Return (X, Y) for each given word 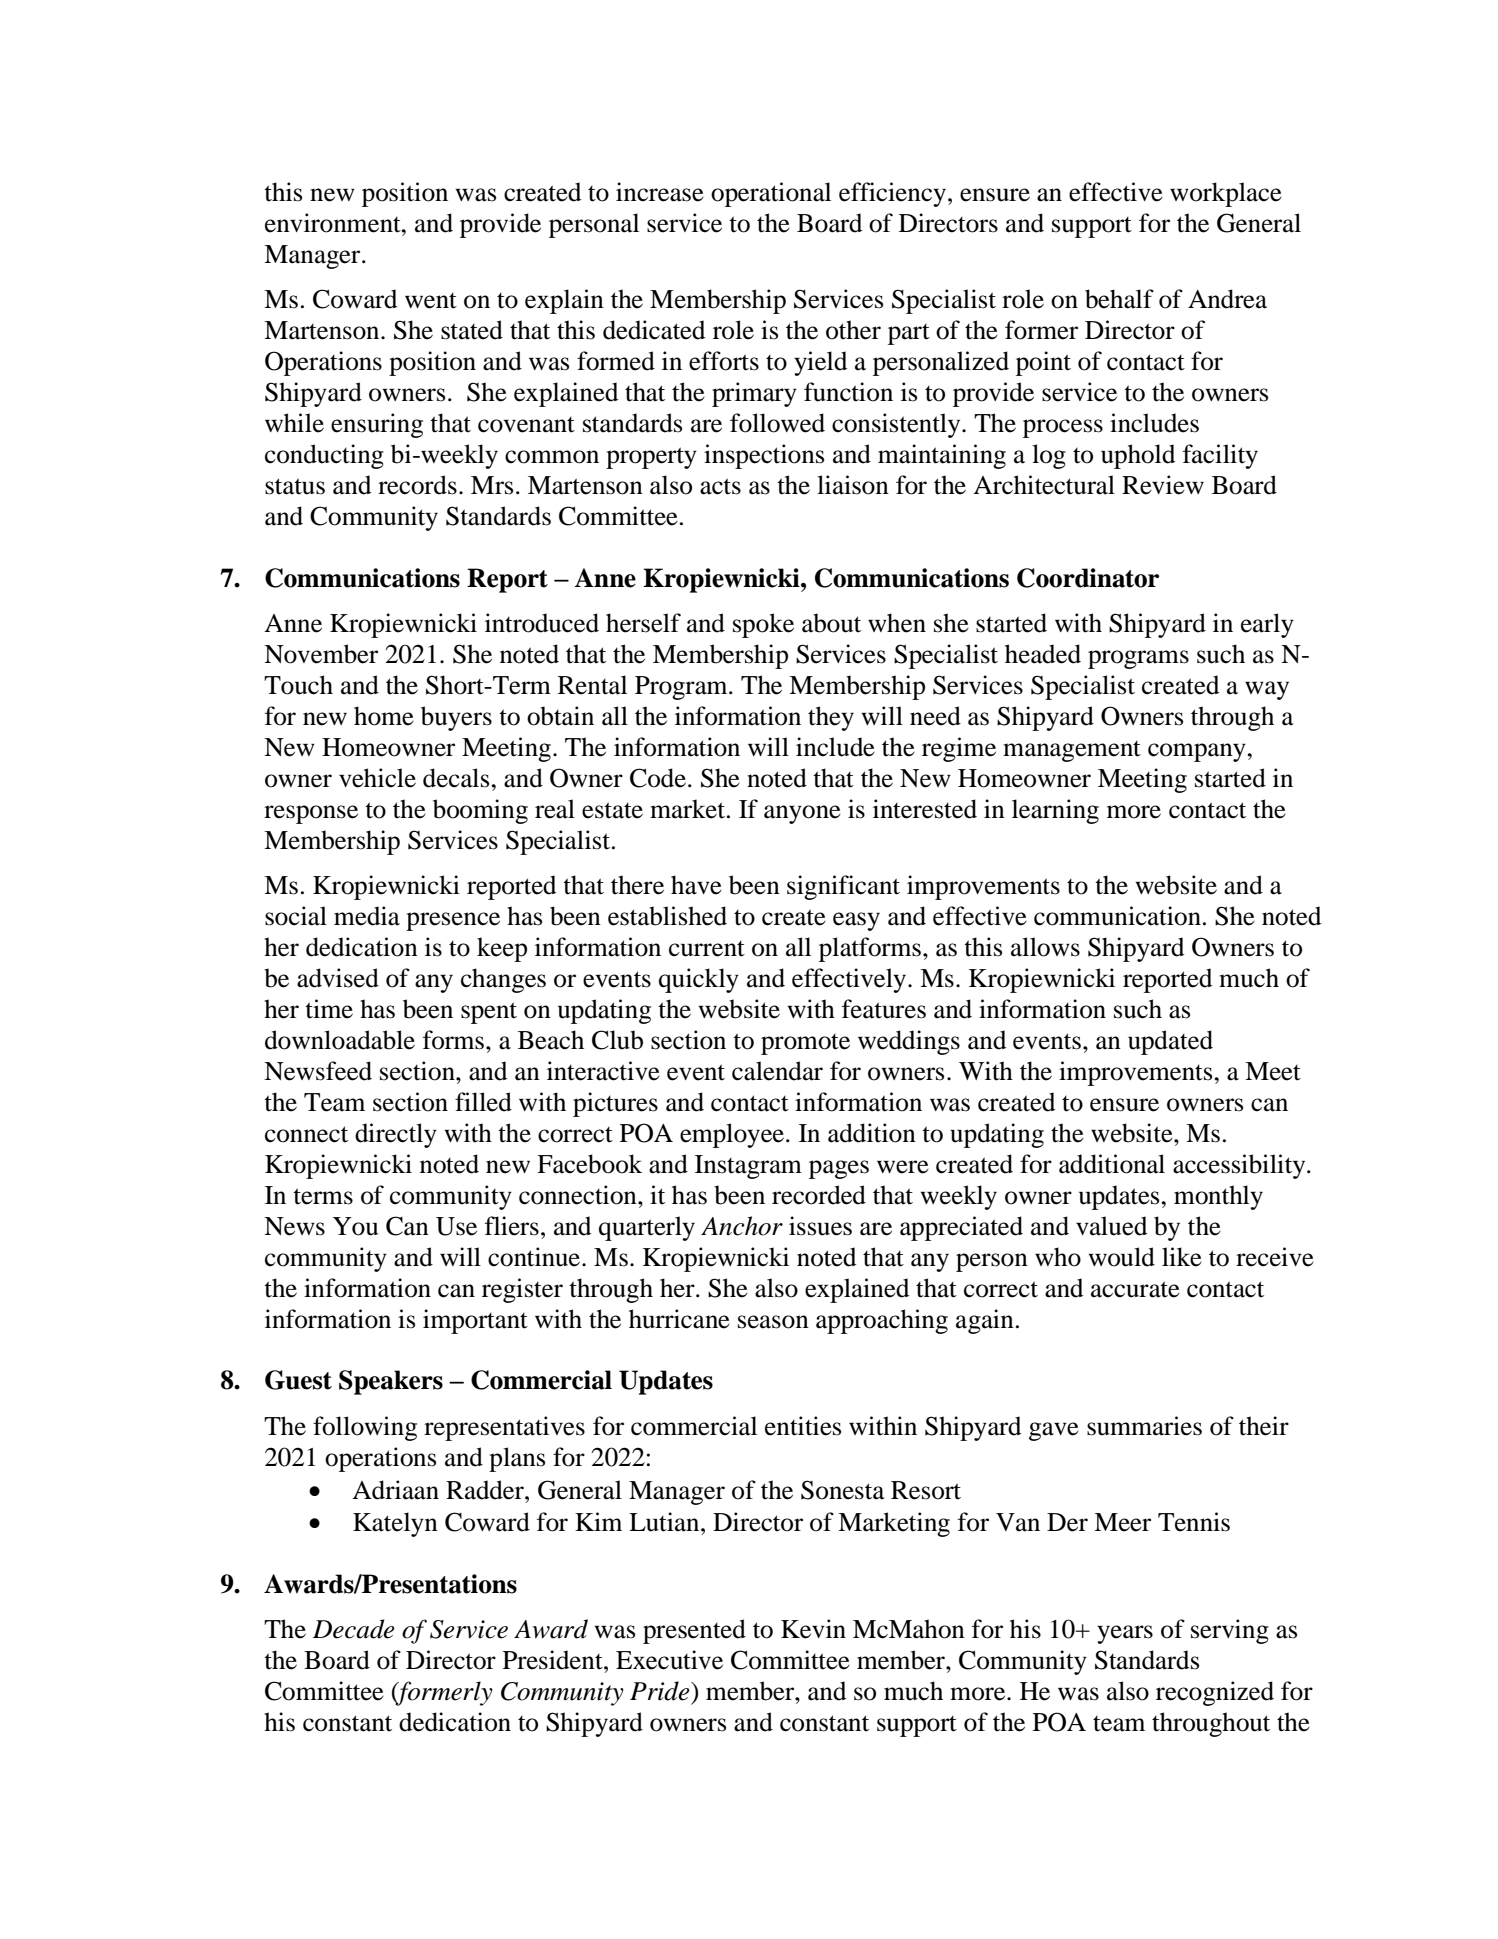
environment (334, 223)
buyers (456, 718)
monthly (1218, 1197)
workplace (1226, 194)
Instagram (748, 1167)
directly (396, 1135)
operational (771, 194)
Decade (354, 1629)
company (1198, 752)
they (831, 718)
